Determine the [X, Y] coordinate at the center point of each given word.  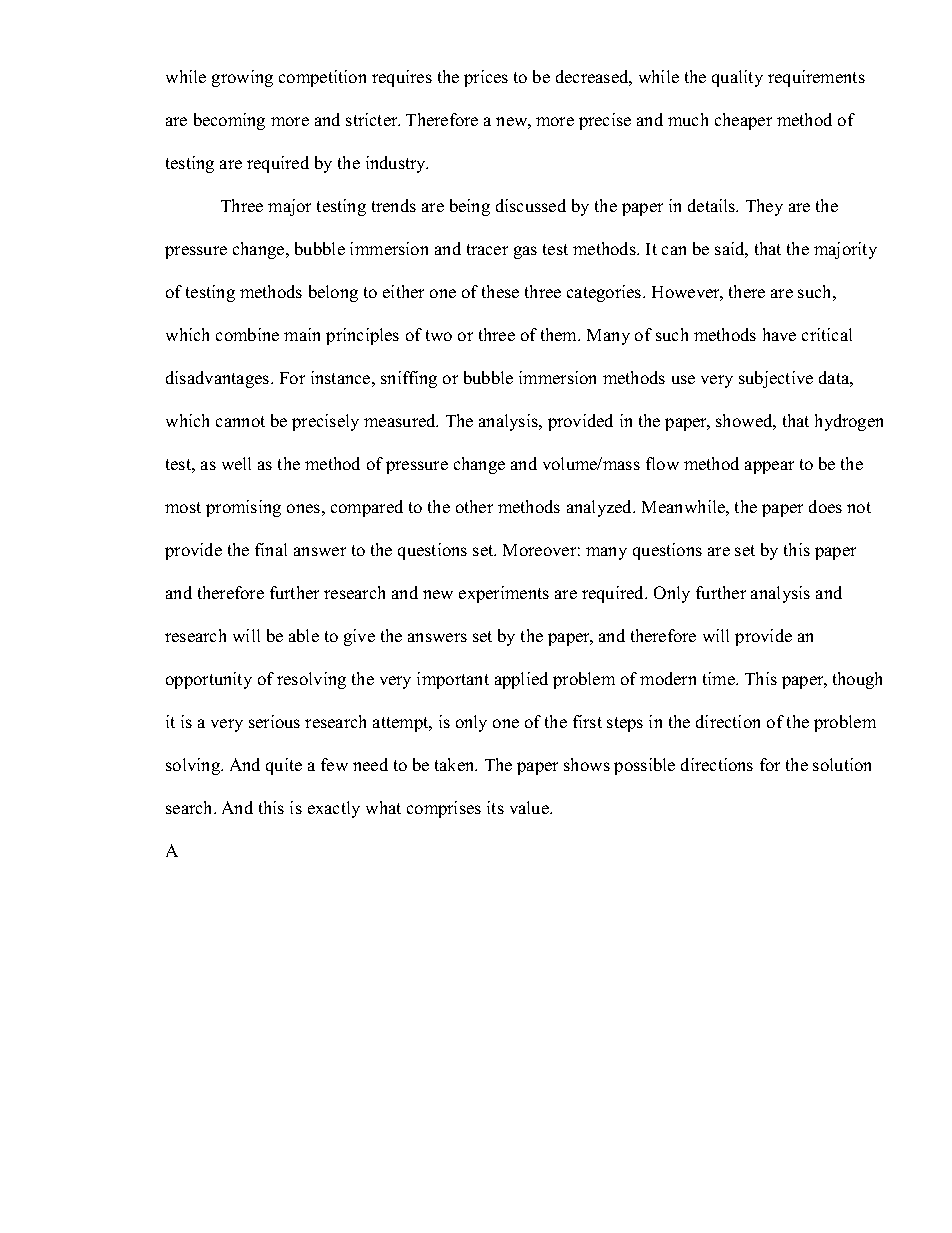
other [474, 506]
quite [284, 766]
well [236, 463]
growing [242, 78]
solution [842, 764]
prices [486, 78]
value [530, 807]
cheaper [743, 121]
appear [769, 467]
